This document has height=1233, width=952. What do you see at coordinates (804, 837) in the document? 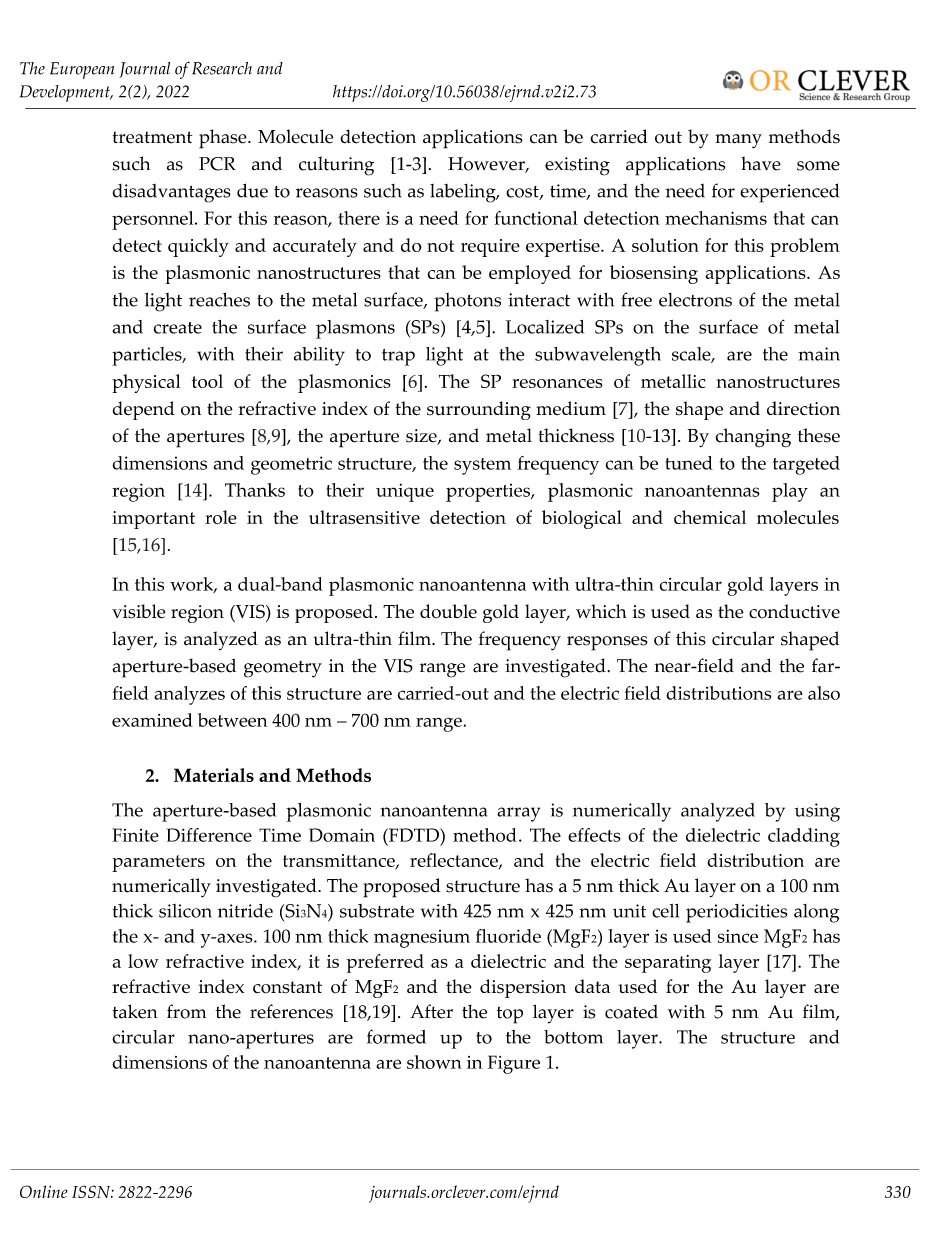
I see `cladding` at bounding box center [804, 837].
